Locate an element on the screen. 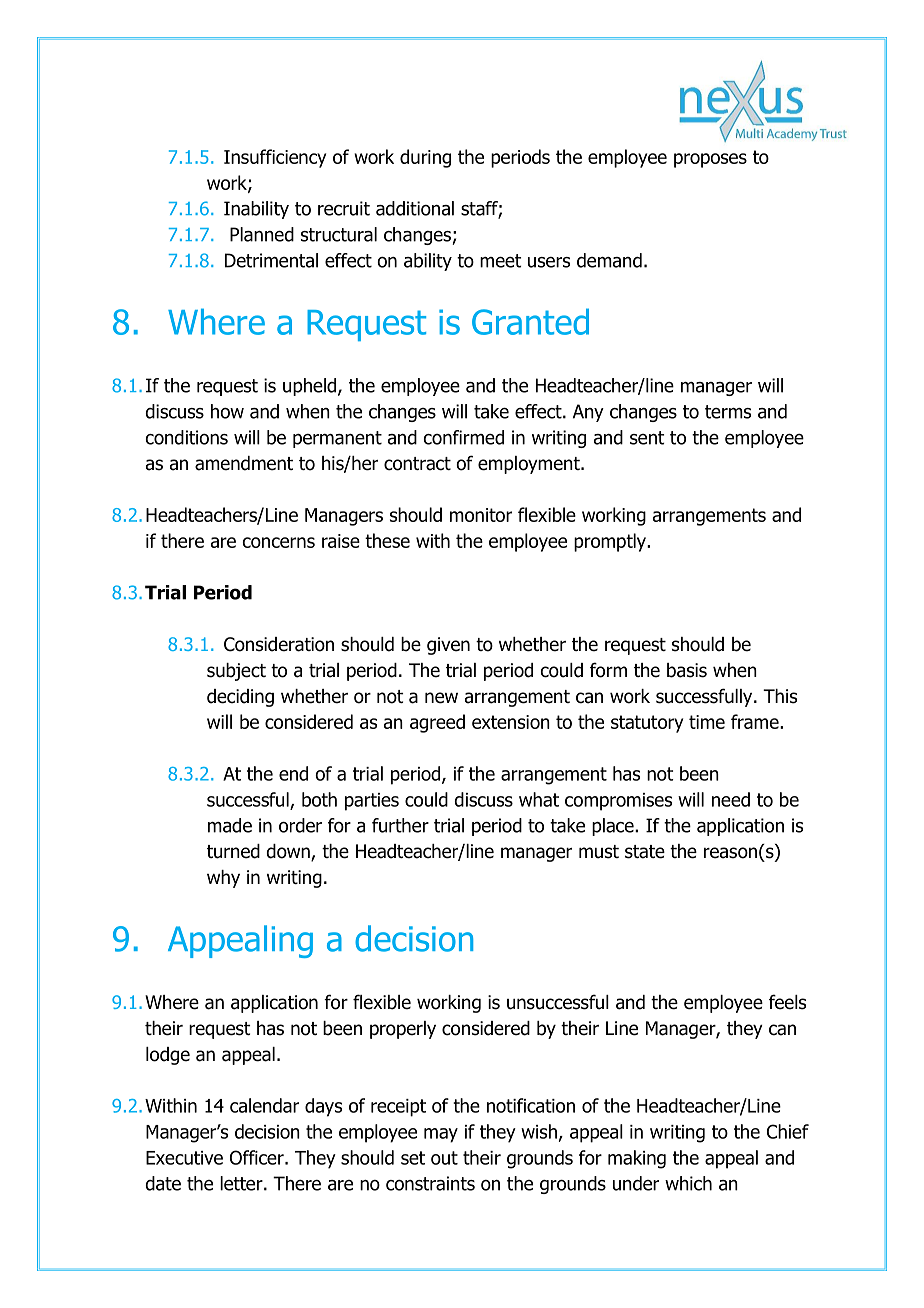  terms is located at coordinates (728, 412).
